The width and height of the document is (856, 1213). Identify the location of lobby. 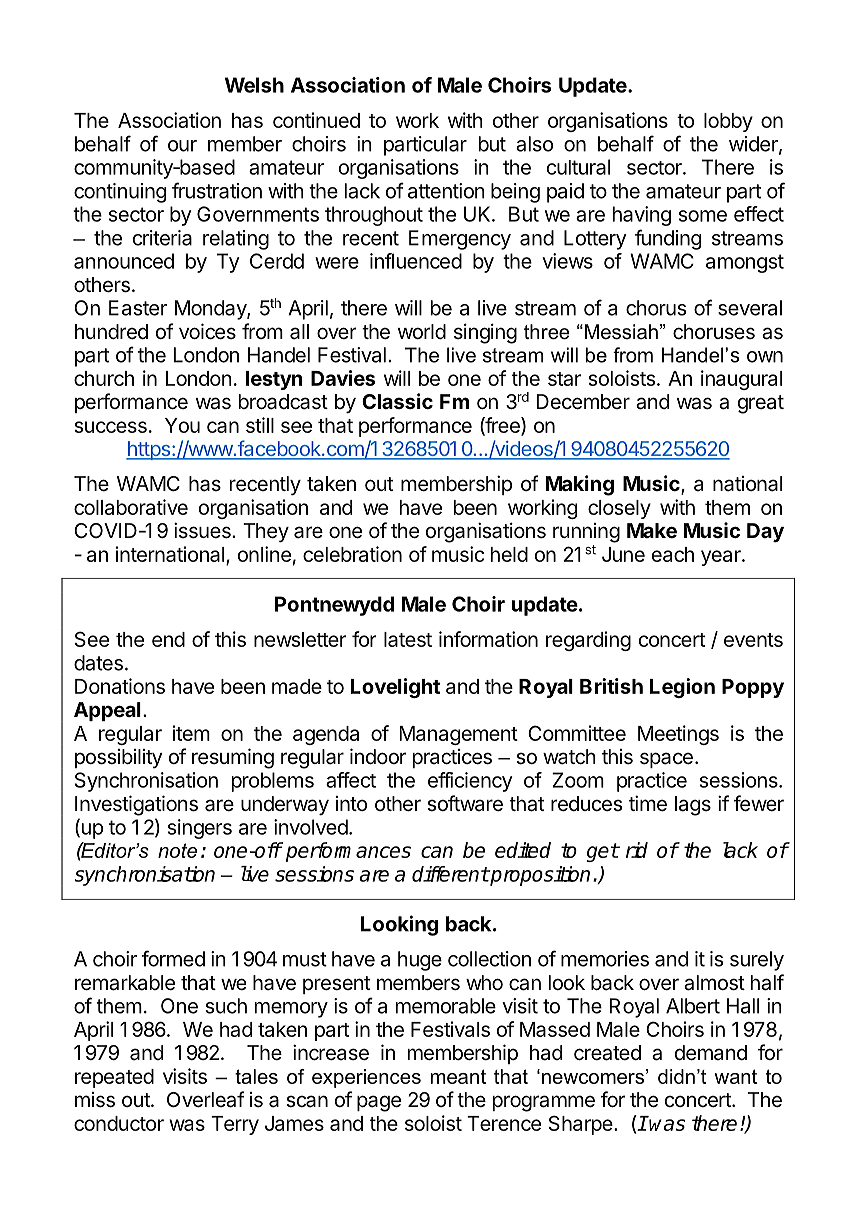
(728, 122).
